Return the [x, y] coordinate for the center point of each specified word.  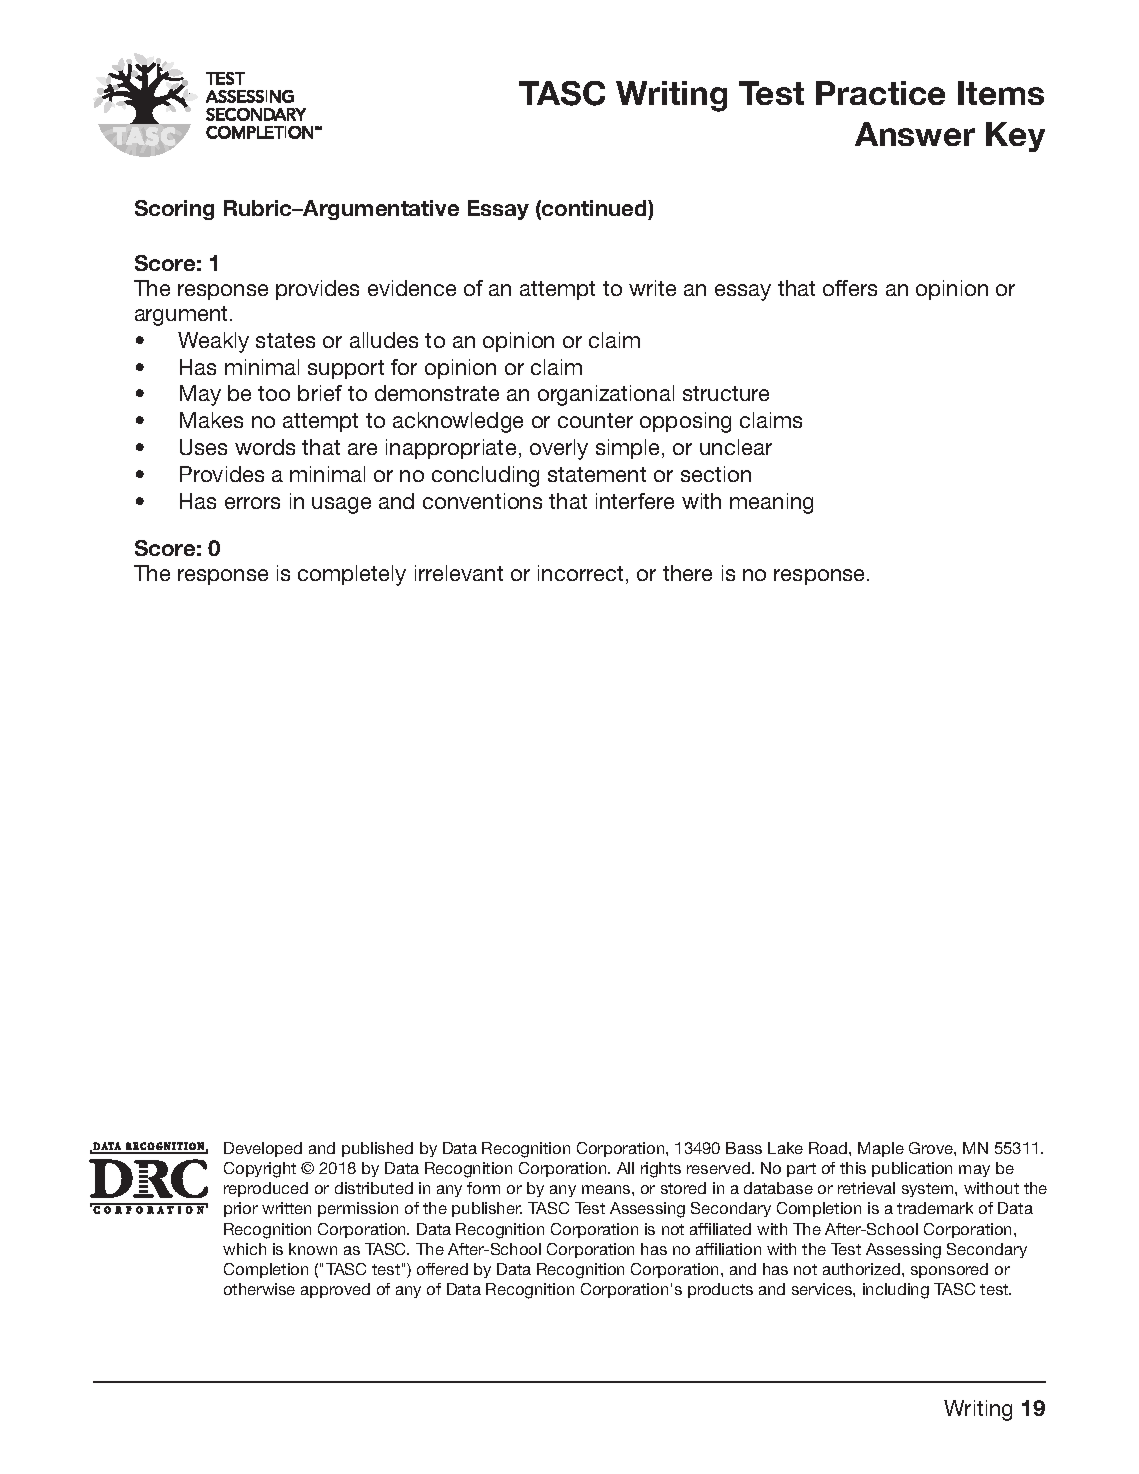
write [652, 288]
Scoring [174, 210]
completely [352, 575]
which [244, 1249]
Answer [915, 134]
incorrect [580, 573]
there [687, 573]
